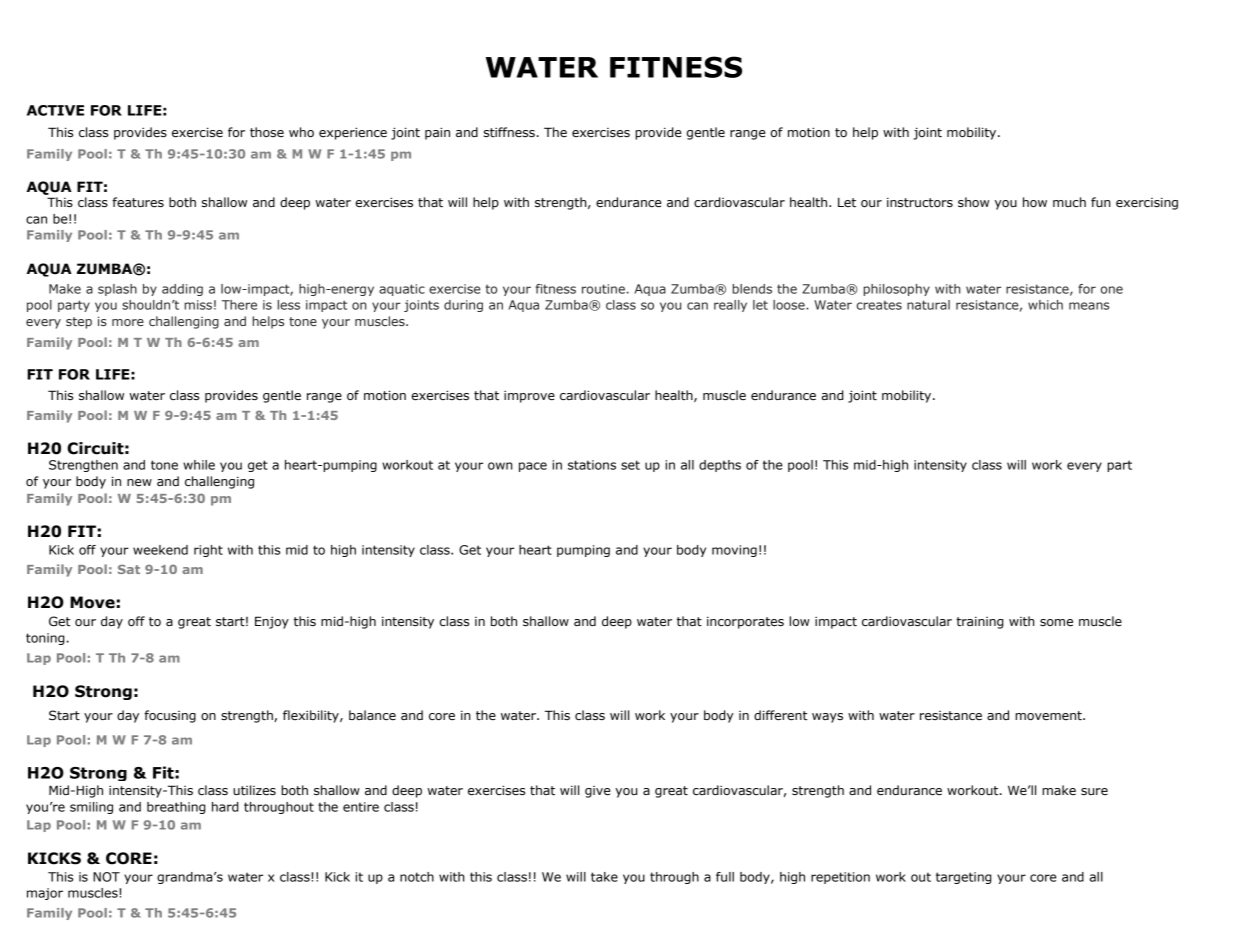 The image size is (1233, 952). Describe the element at coordinates (980, 622) in the screenshot. I see `training` at that location.
